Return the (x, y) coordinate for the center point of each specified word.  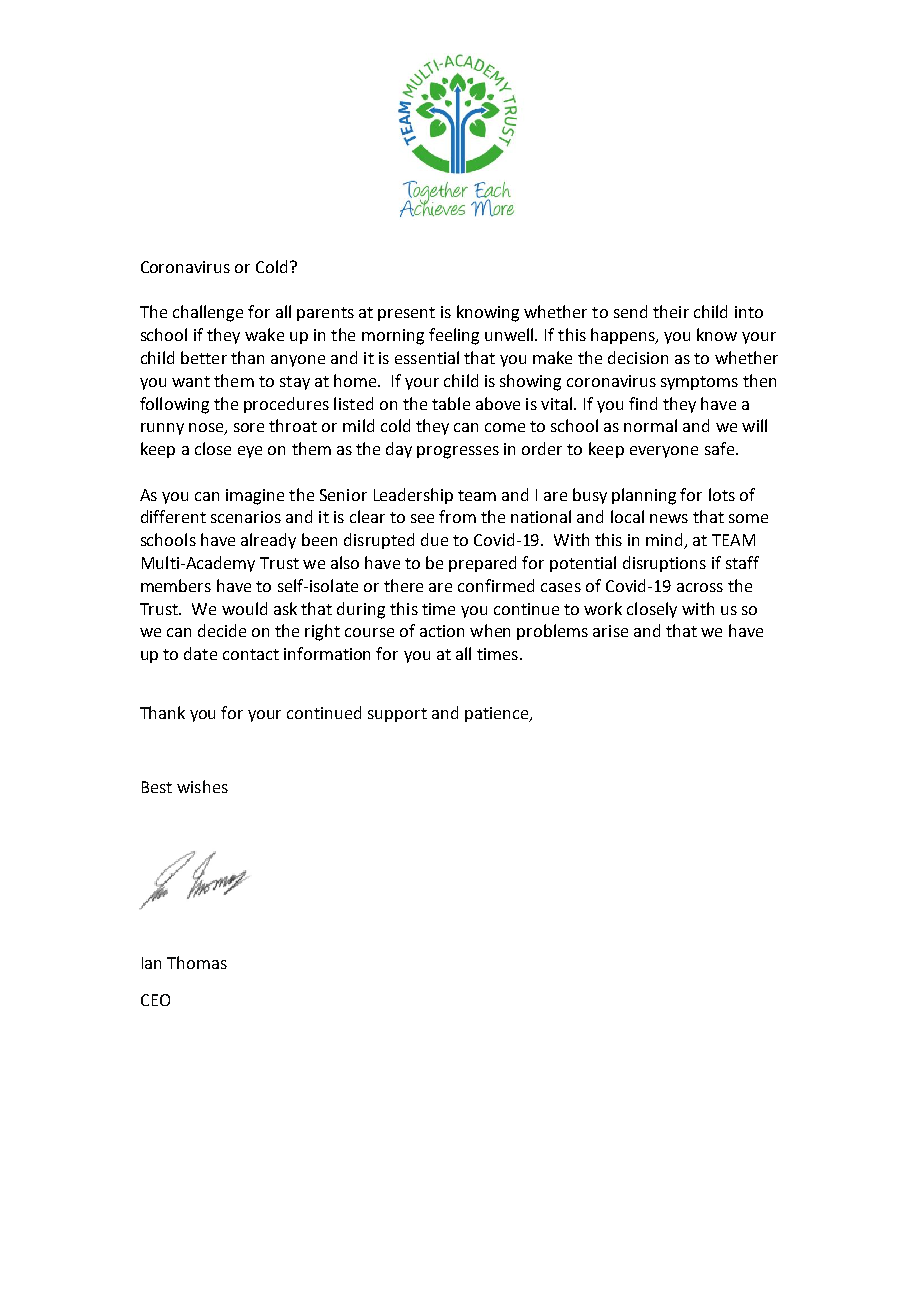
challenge (208, 313)
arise (610, 631)
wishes (202, 786)
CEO (155, 1000)
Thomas (197, 962)
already (268, 541)
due (434, 539)
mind (665, 541)
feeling (454, 336)
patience (498, 714)
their (671, 311)
